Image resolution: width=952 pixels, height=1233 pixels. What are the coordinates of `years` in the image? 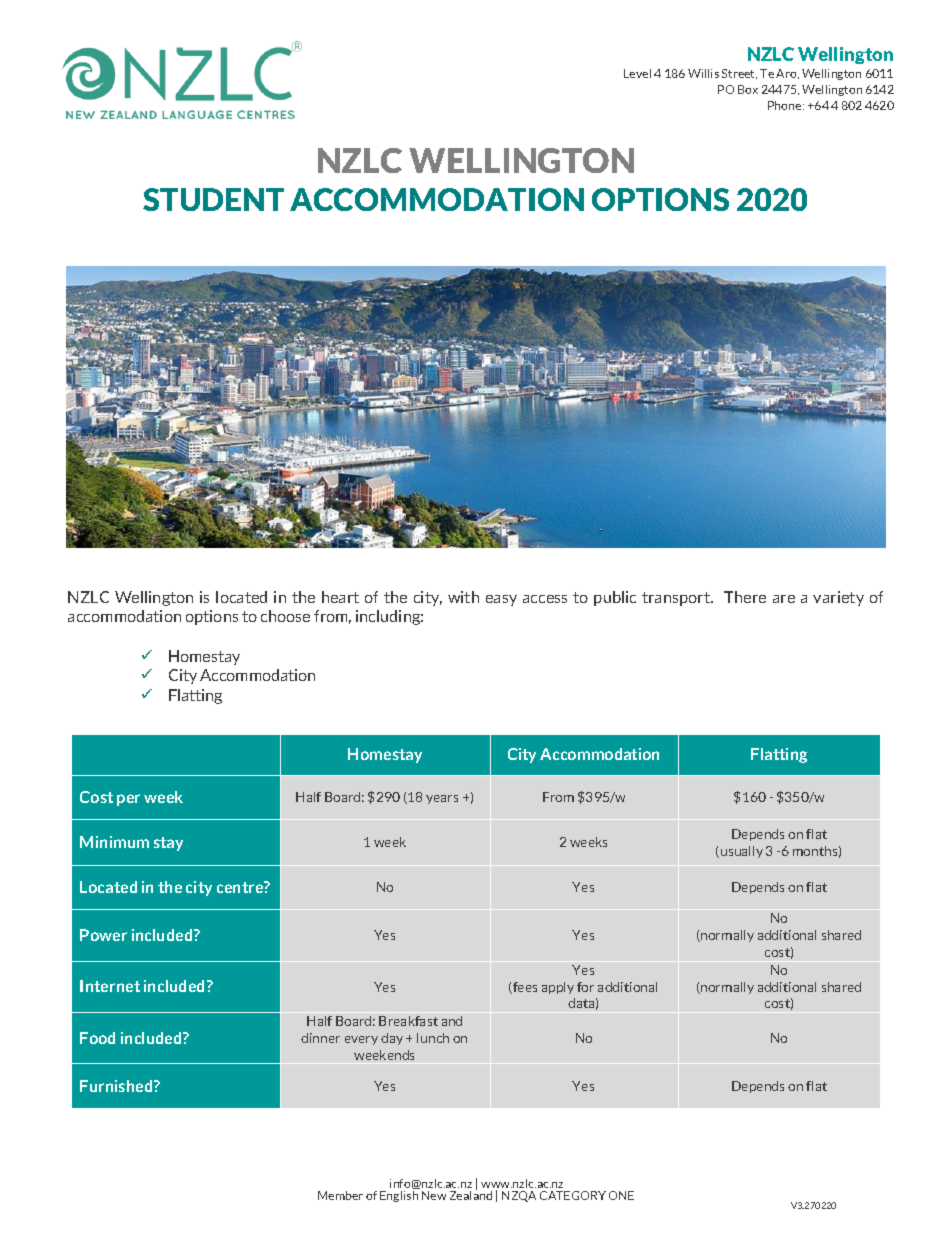 It's located at (442, 799).
